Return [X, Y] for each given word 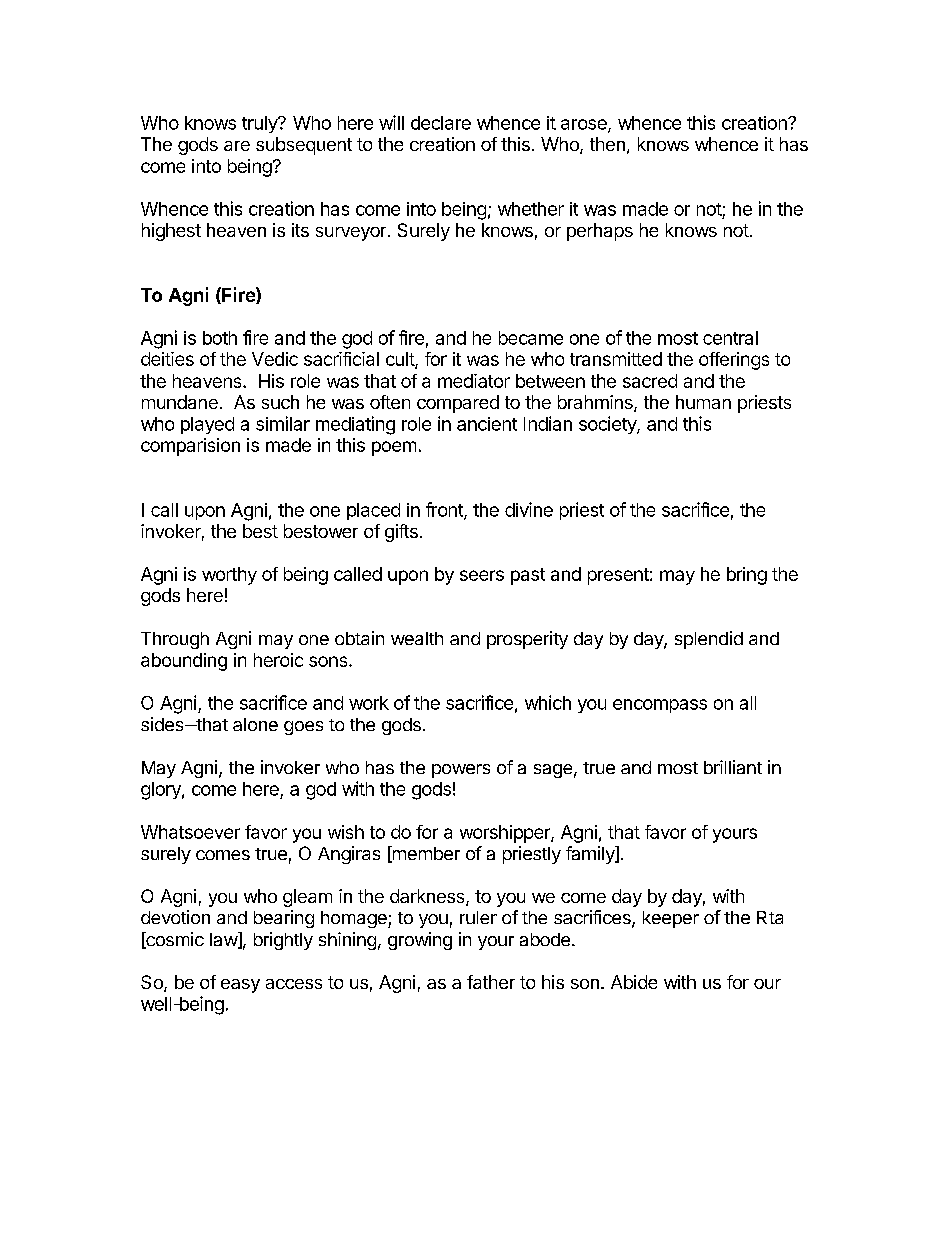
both [220, 338]
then [607, 144]
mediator [474, 381]
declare [441, 123]
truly [260, 124]
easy [240, 986]
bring [747, 576]
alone [255, 724]
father [491, 982]
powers [461, 771]
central [730, 338]
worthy [229, 576]
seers [482, 575]
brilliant [733, 767]
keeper [671, 919]
